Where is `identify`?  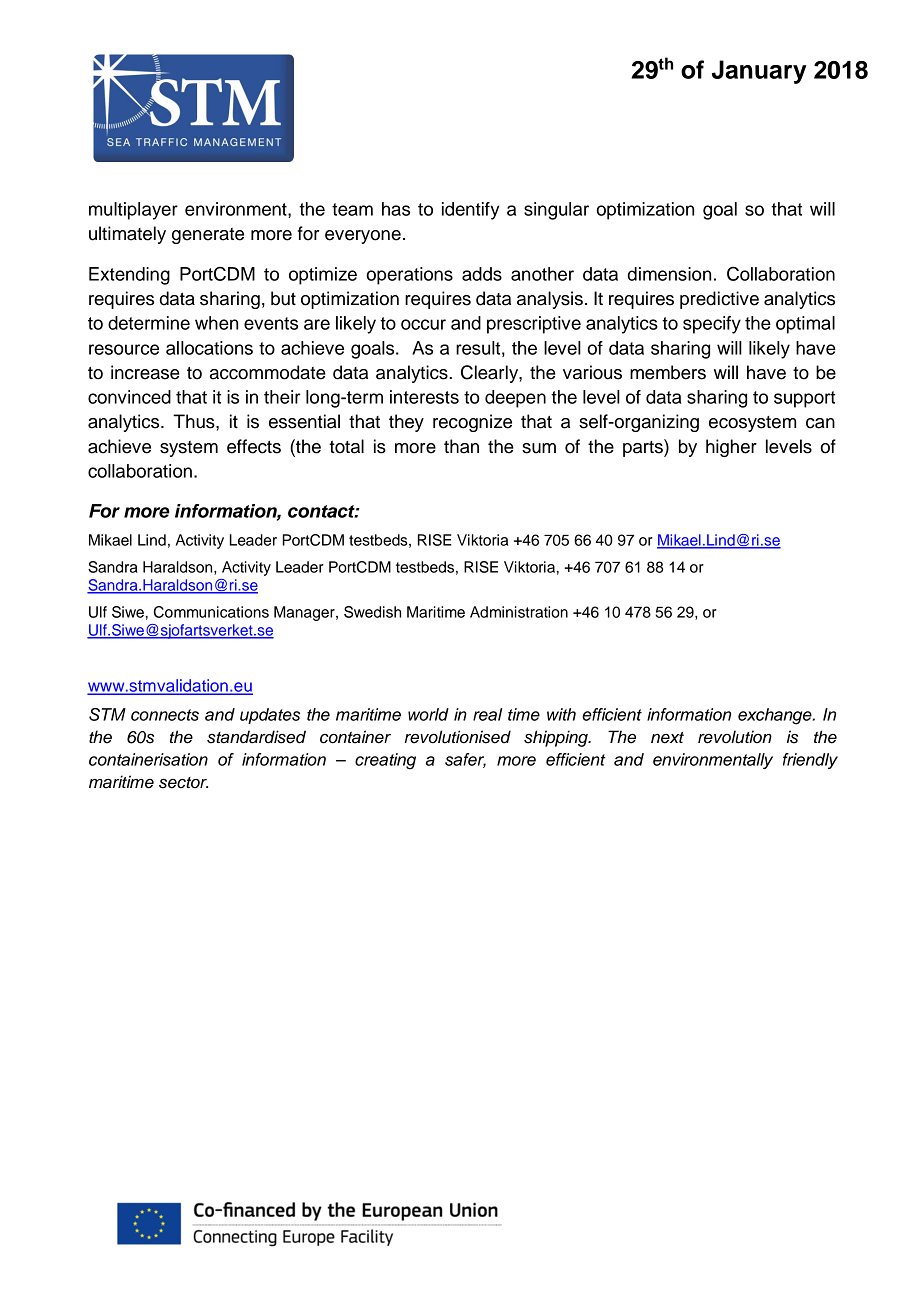
identify is located at coordinates (471, 211).
